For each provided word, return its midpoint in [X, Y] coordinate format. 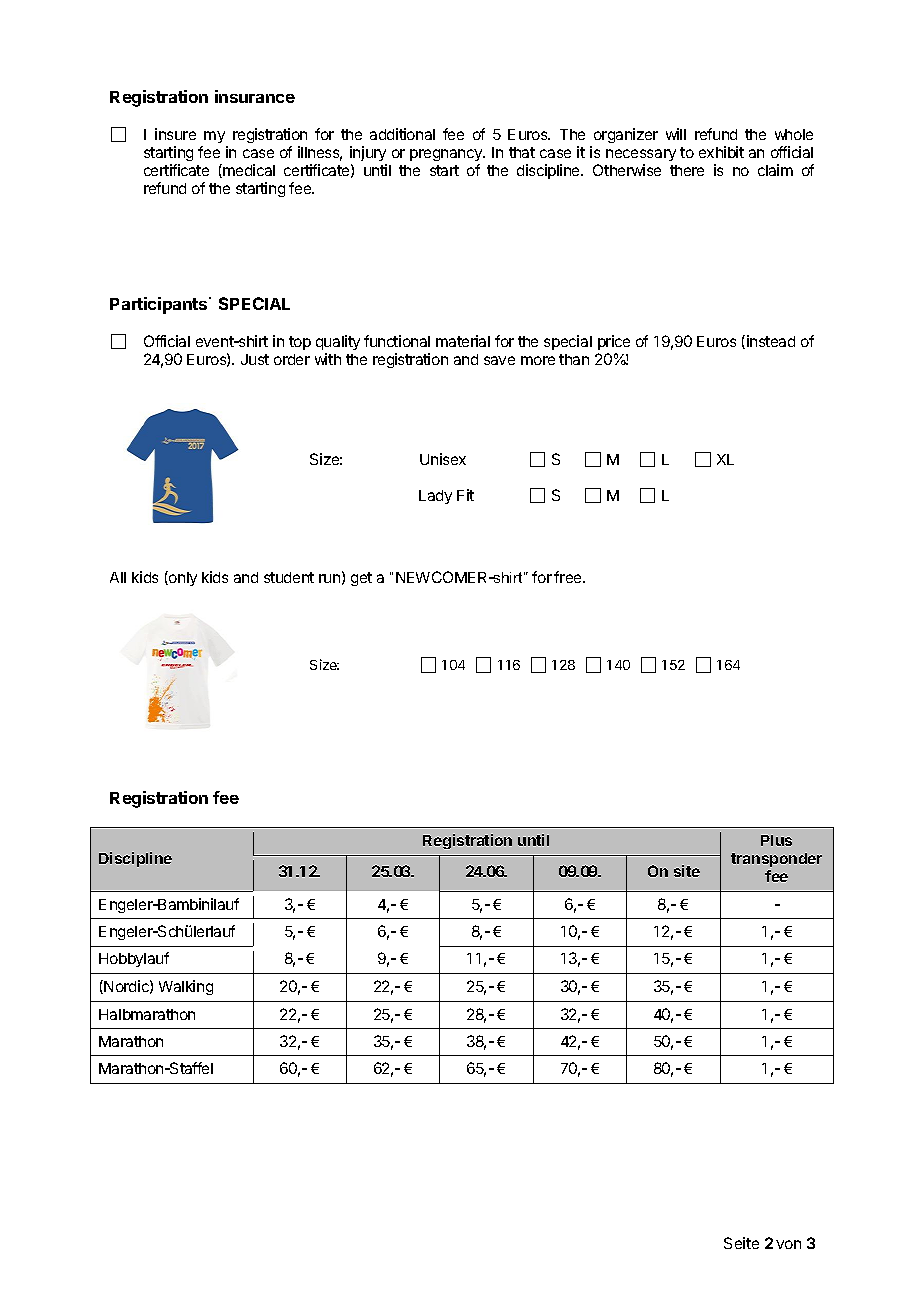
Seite [741, 1243]
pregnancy [447, 155]
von [788, 1244]
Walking [186, 987]
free [569, 577]
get [361, 579]
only [182, 578]
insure [175, 134]
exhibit [721, 152]
